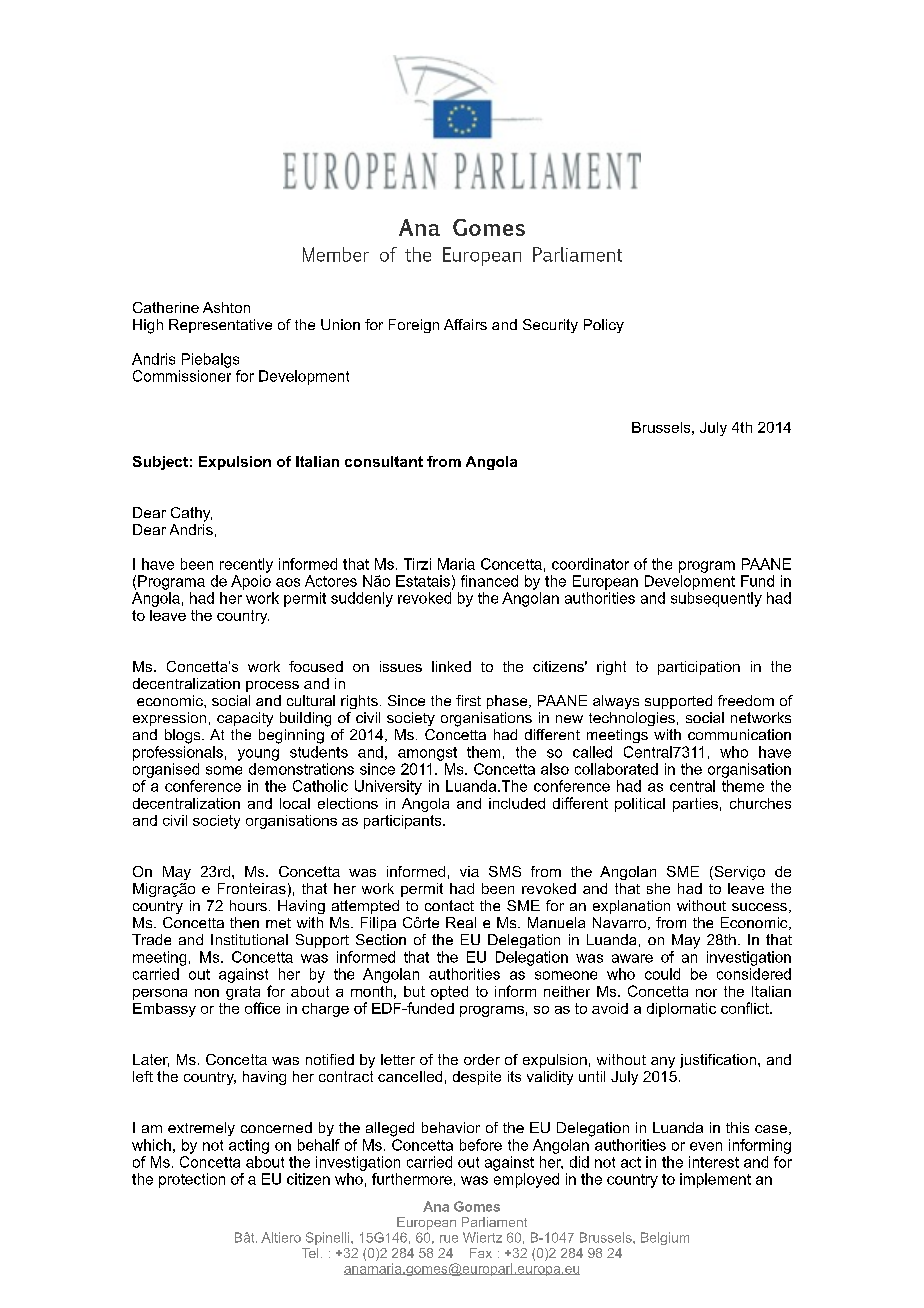 This page has width=924, height=1308. Describe the element at coordinates (258, 755) in the page. I see `young` at that location.
